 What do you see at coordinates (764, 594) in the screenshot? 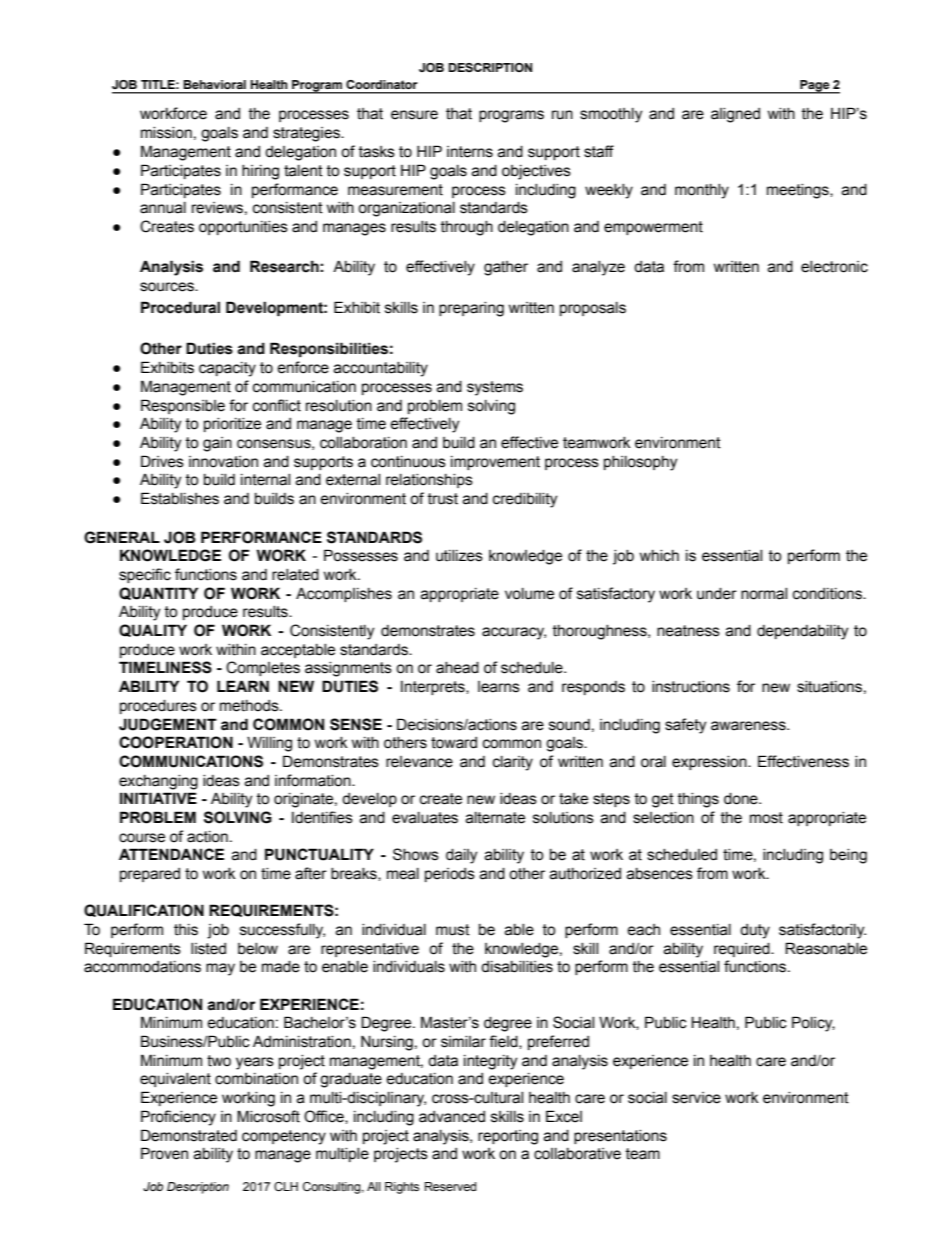
I see `normal` at bounding box center [764, 594].
